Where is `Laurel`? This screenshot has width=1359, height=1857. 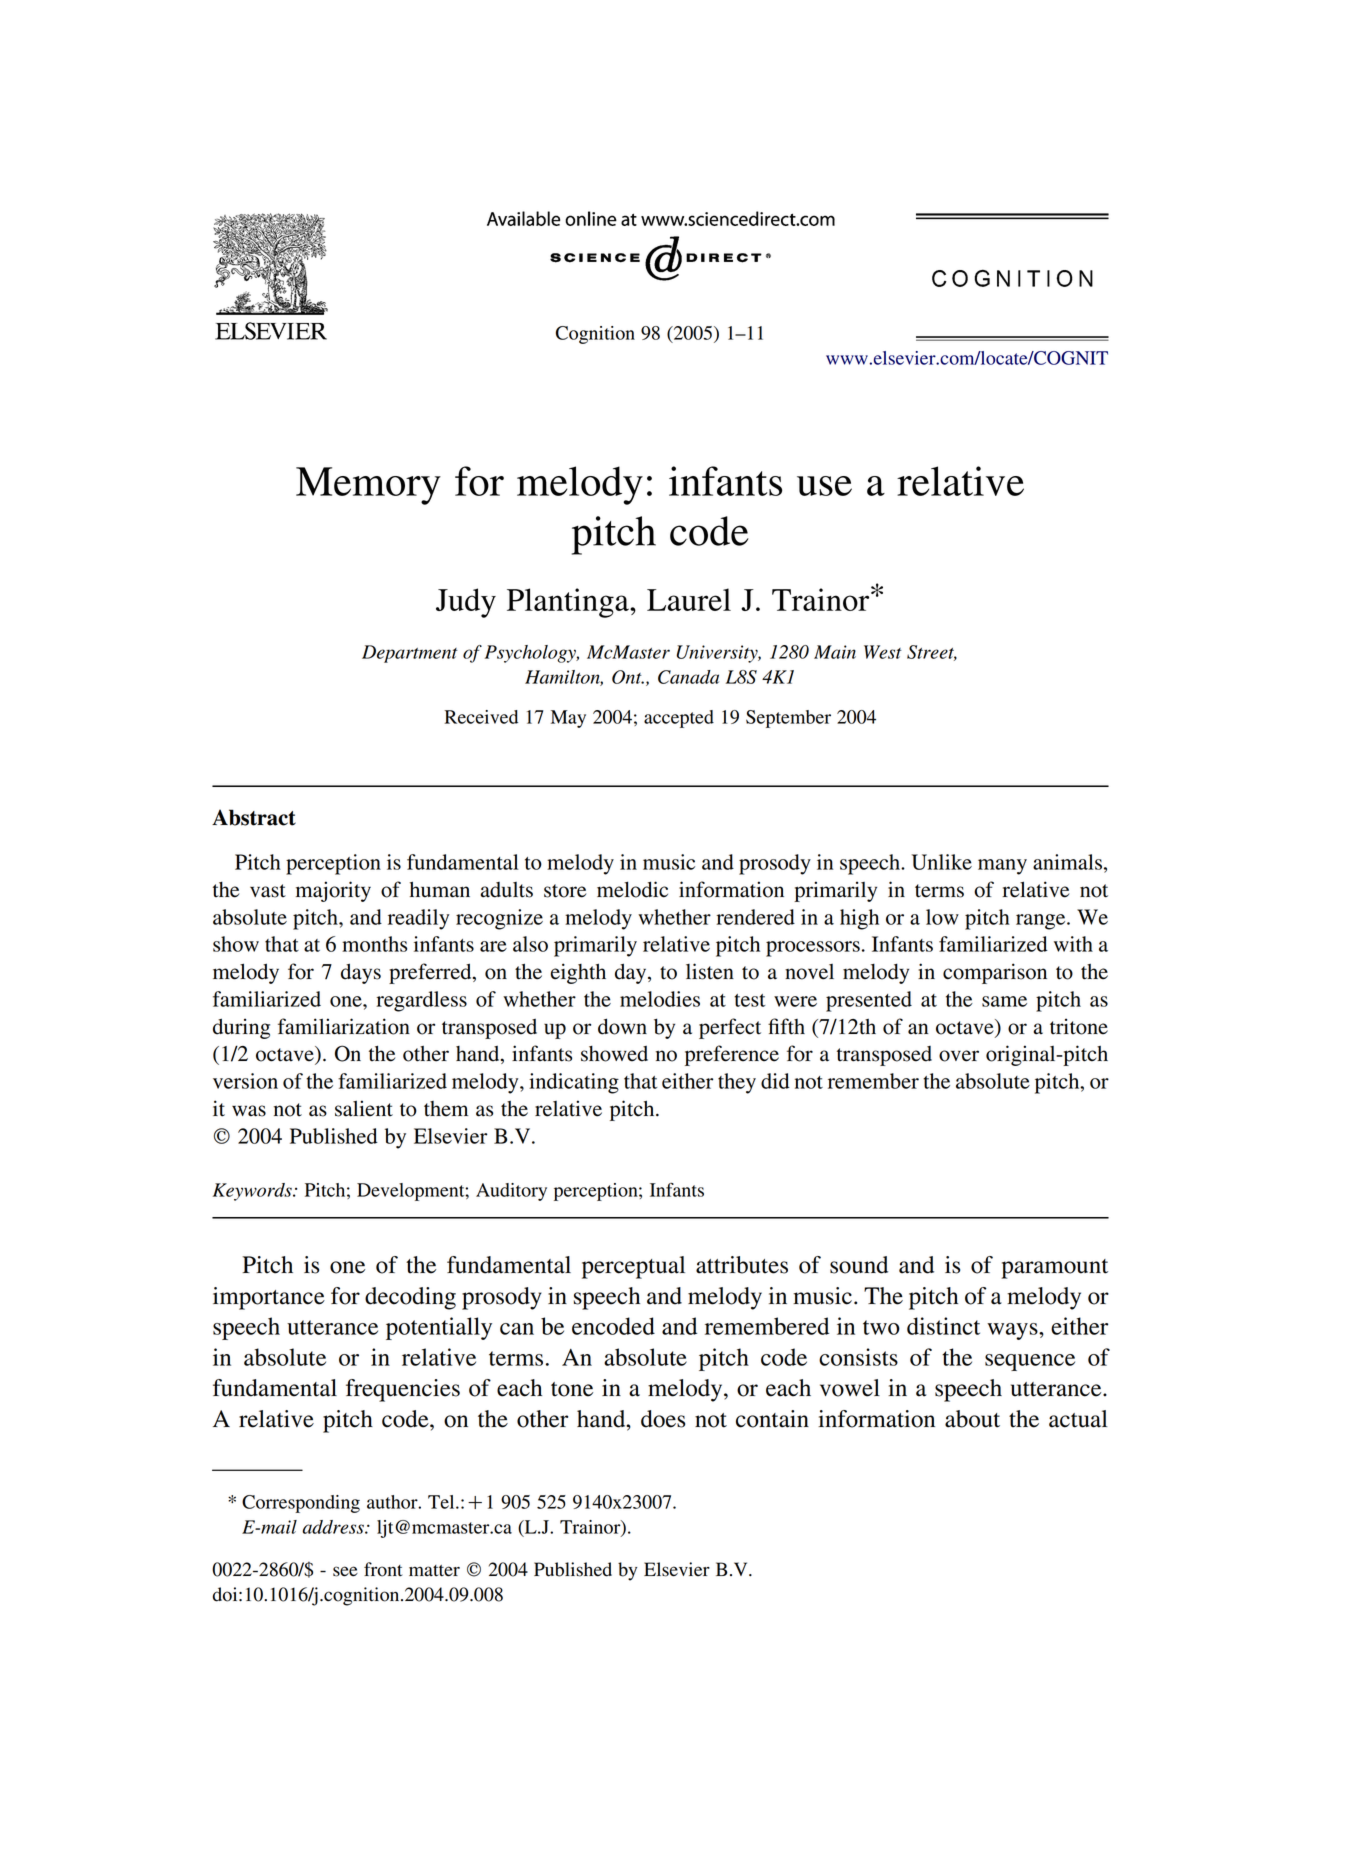 Laurel is located at coordinates (689, 599).
